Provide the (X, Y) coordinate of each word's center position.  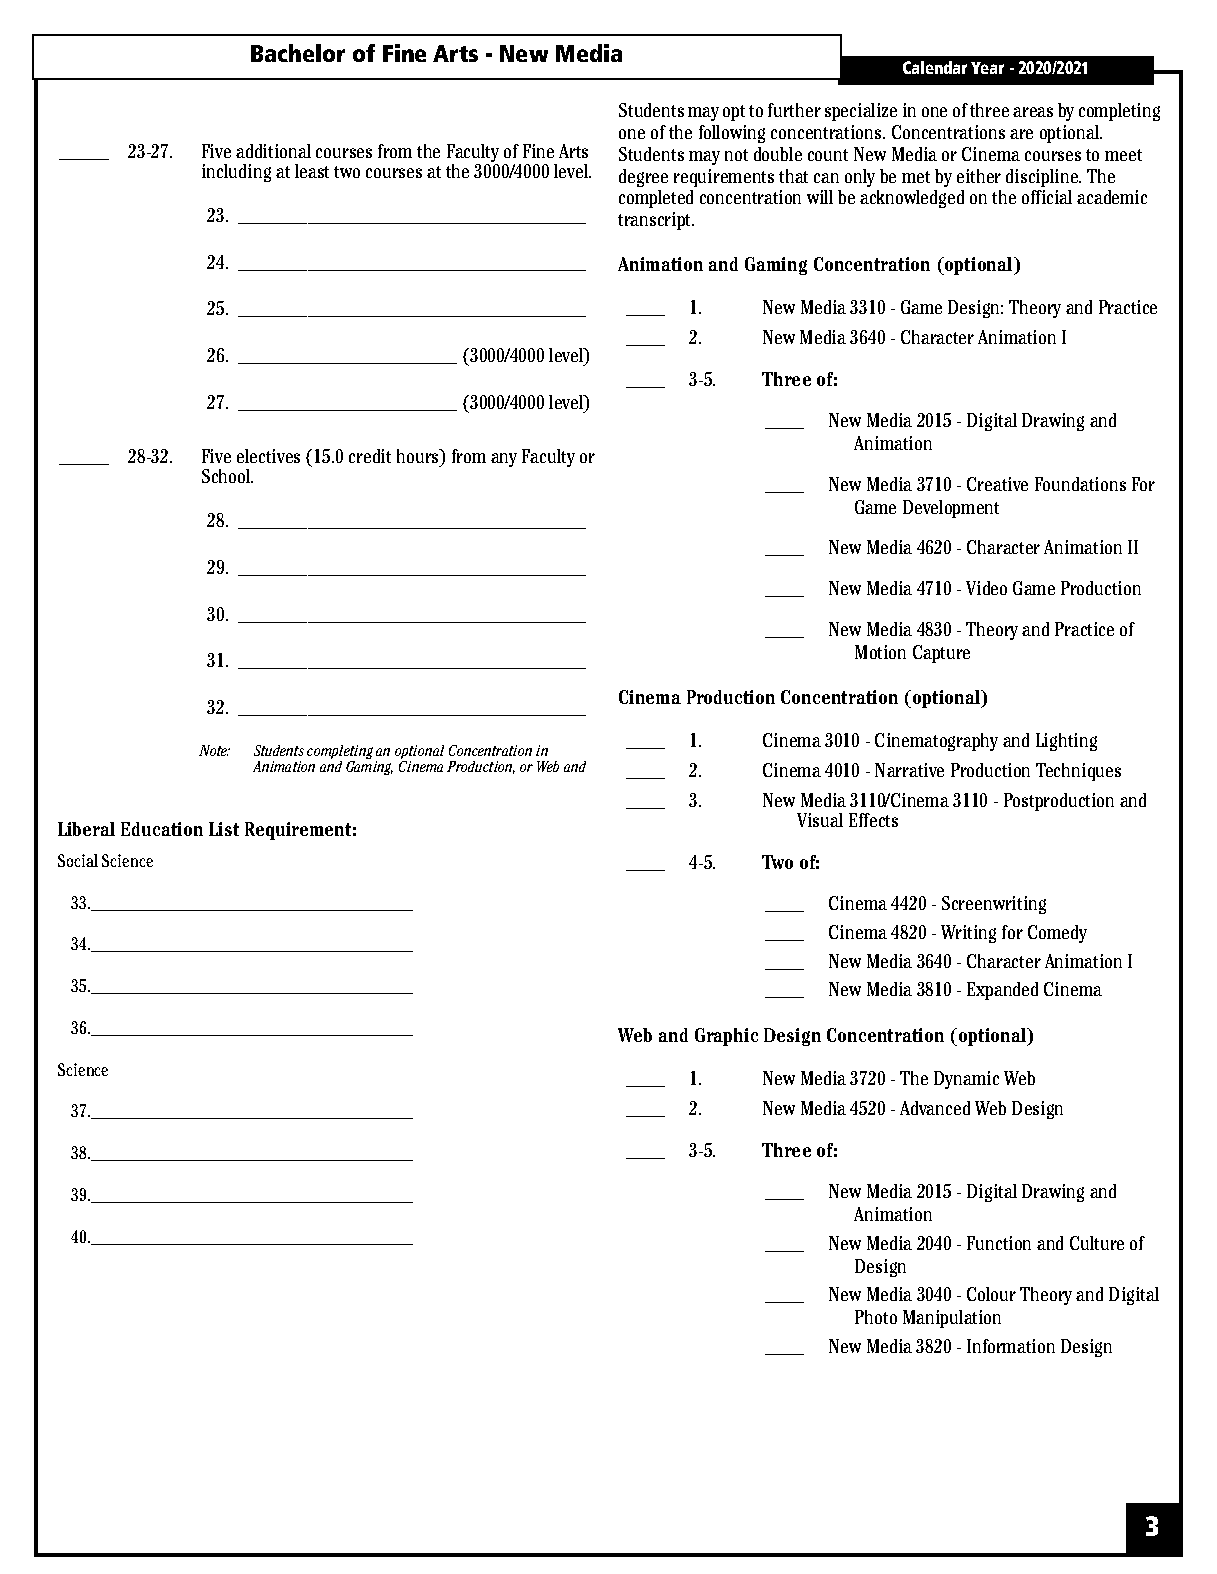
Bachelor (298, 53)
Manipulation (952, 1319)
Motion (880, 652)
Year (987, 68)
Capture (941, 654)
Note (214, 750)
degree (643, 178)
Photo (876, 1317)
